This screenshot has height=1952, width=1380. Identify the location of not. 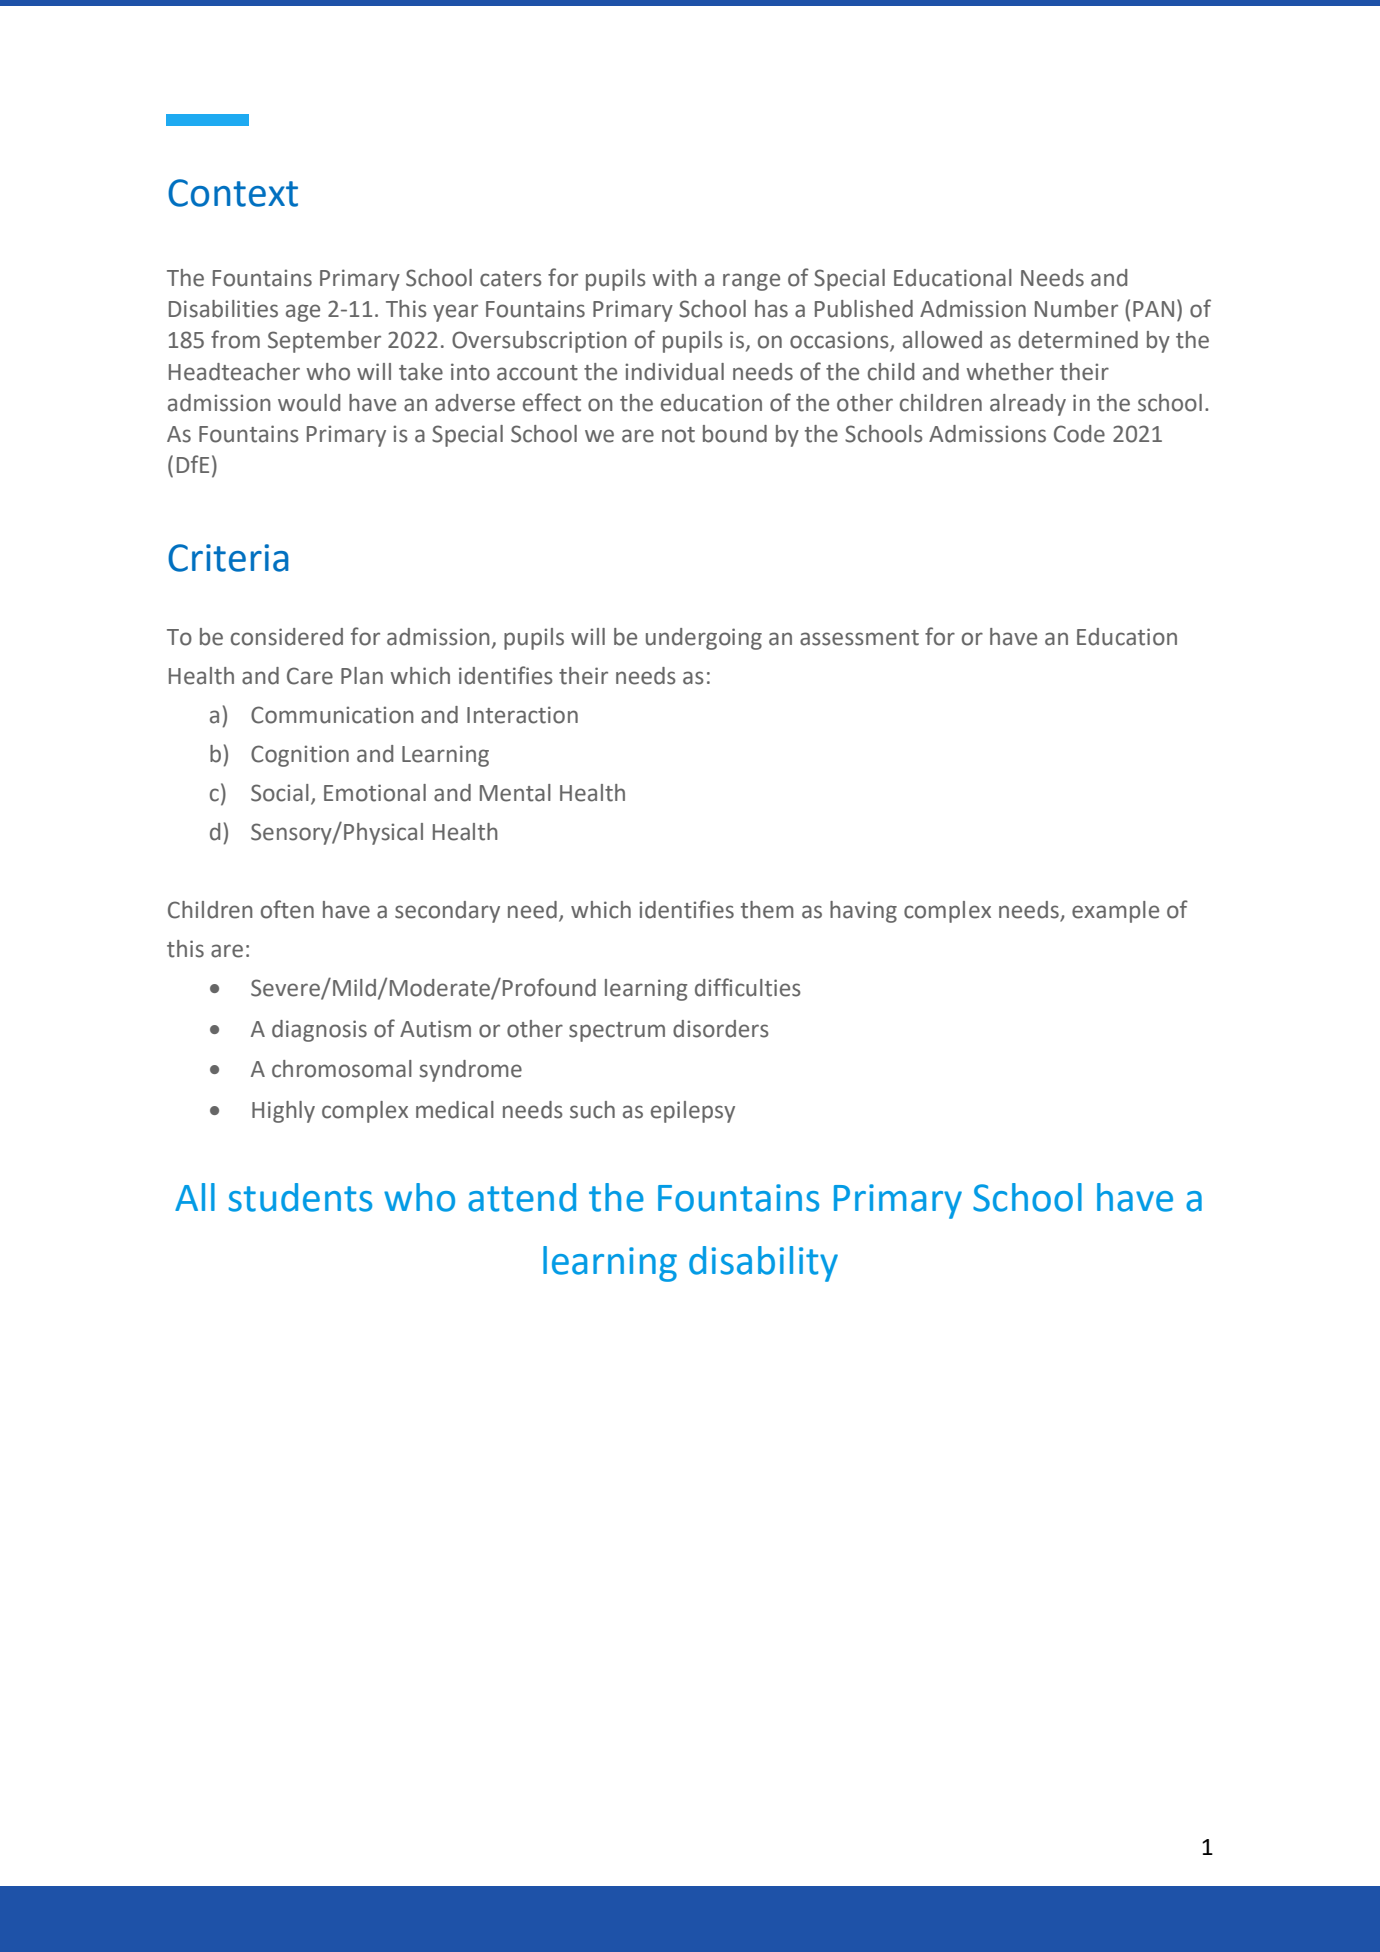
(678, 435).
